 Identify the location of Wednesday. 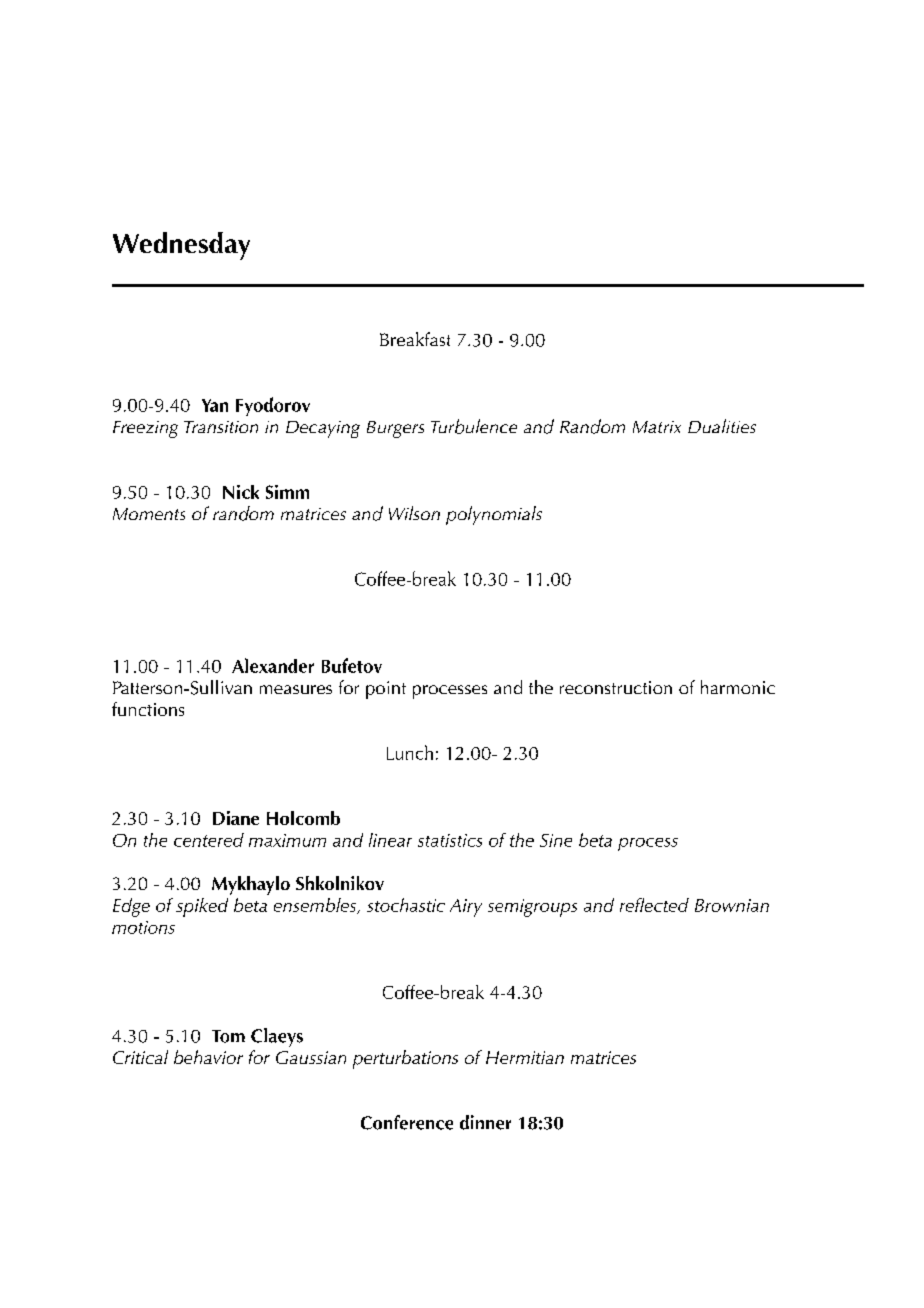
(181, 246).
